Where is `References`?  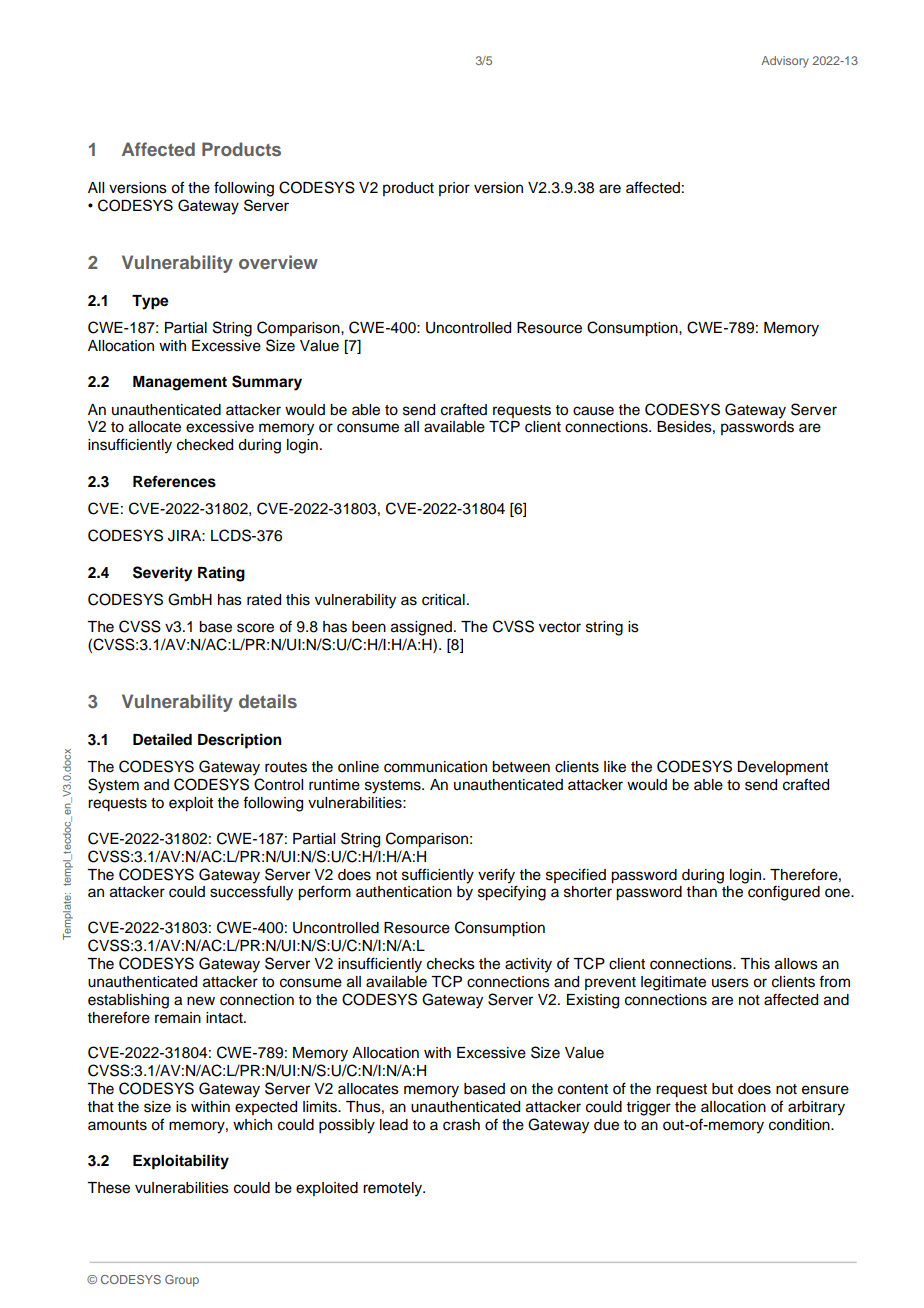 References is located at coordinates (174, 481).
